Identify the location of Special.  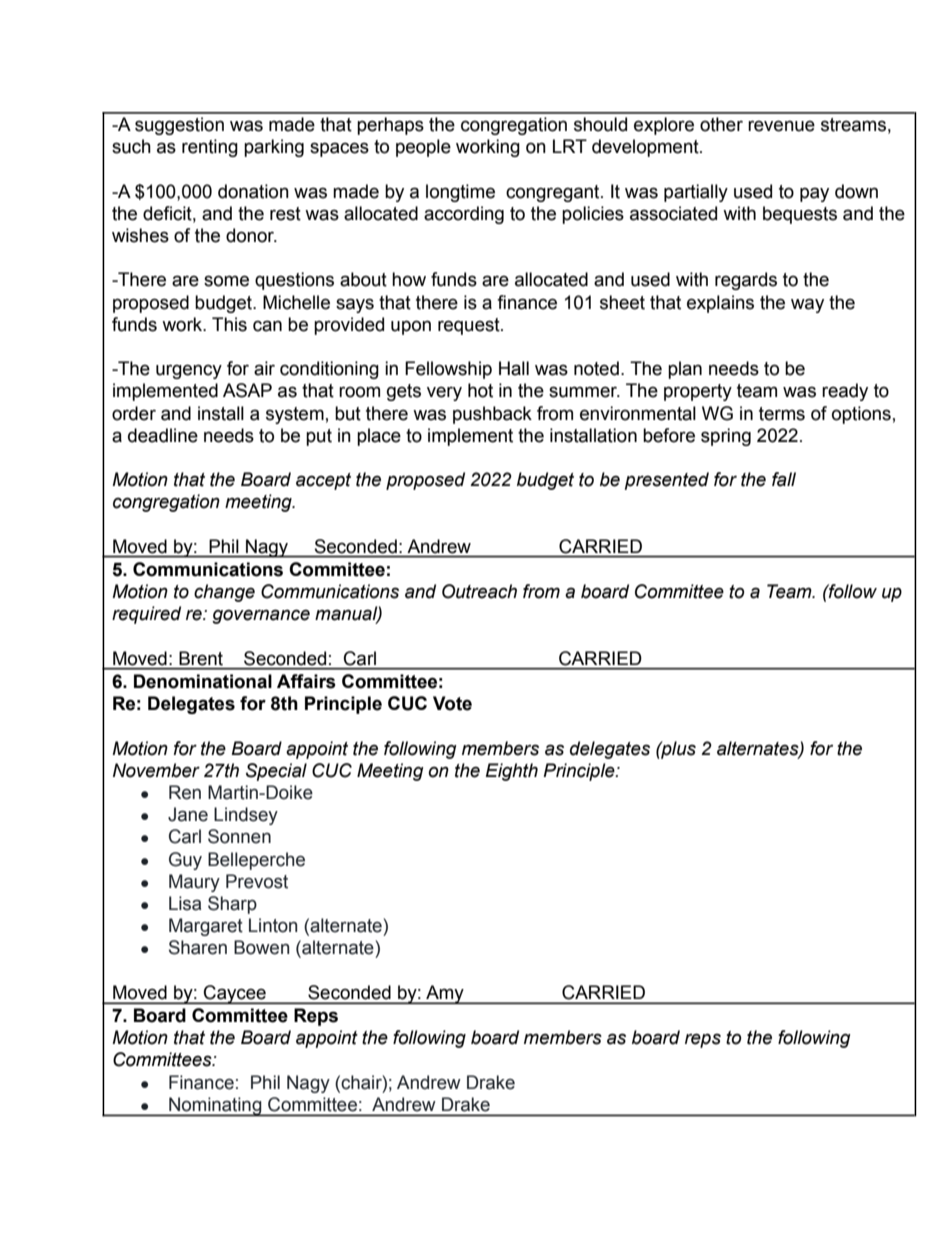
(276, 772).
